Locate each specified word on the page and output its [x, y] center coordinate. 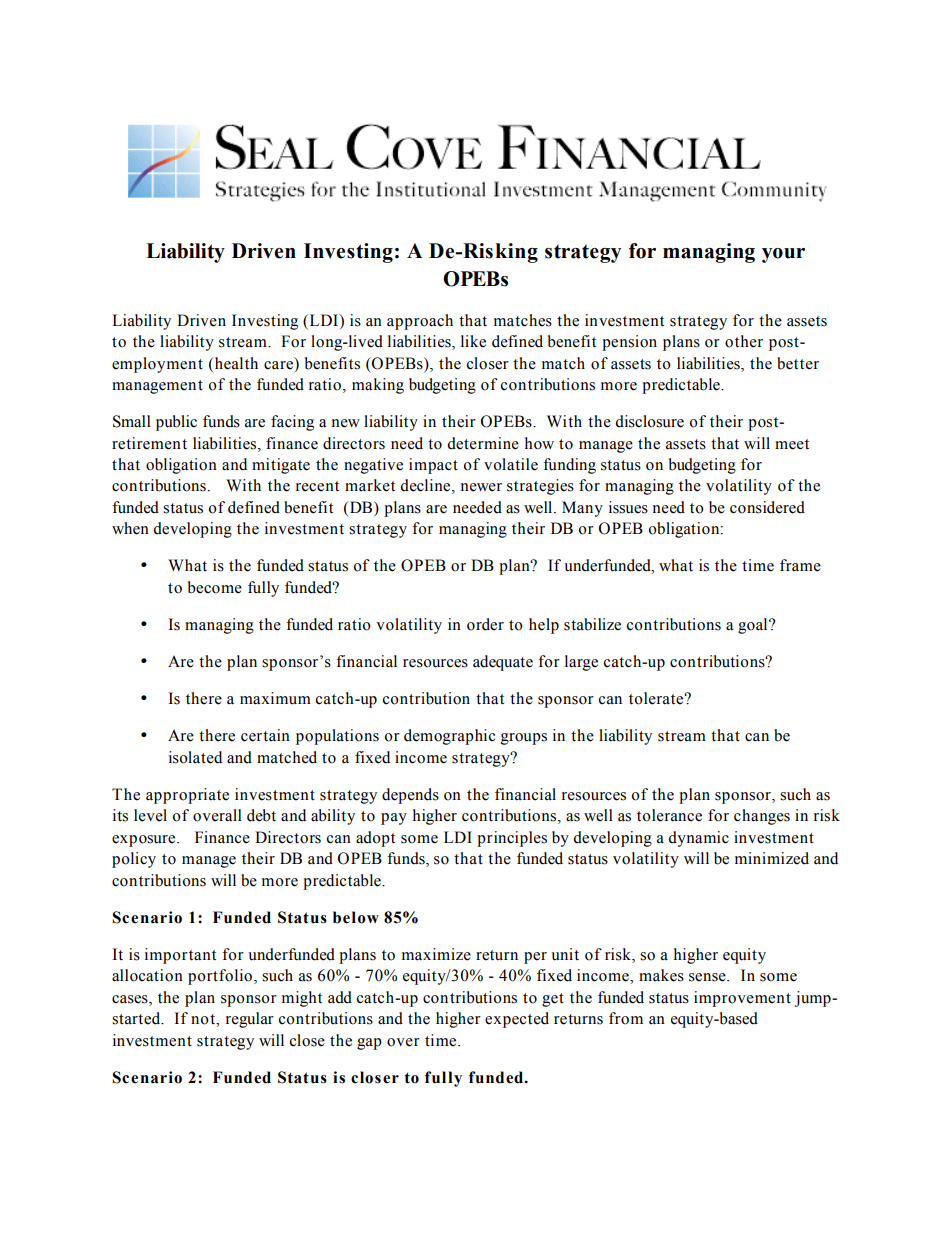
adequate [503, 663]
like [473, 341]
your [783, 255]
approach [420, 322]
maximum [275, 698]
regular [250, 1020]
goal [754, 626]
